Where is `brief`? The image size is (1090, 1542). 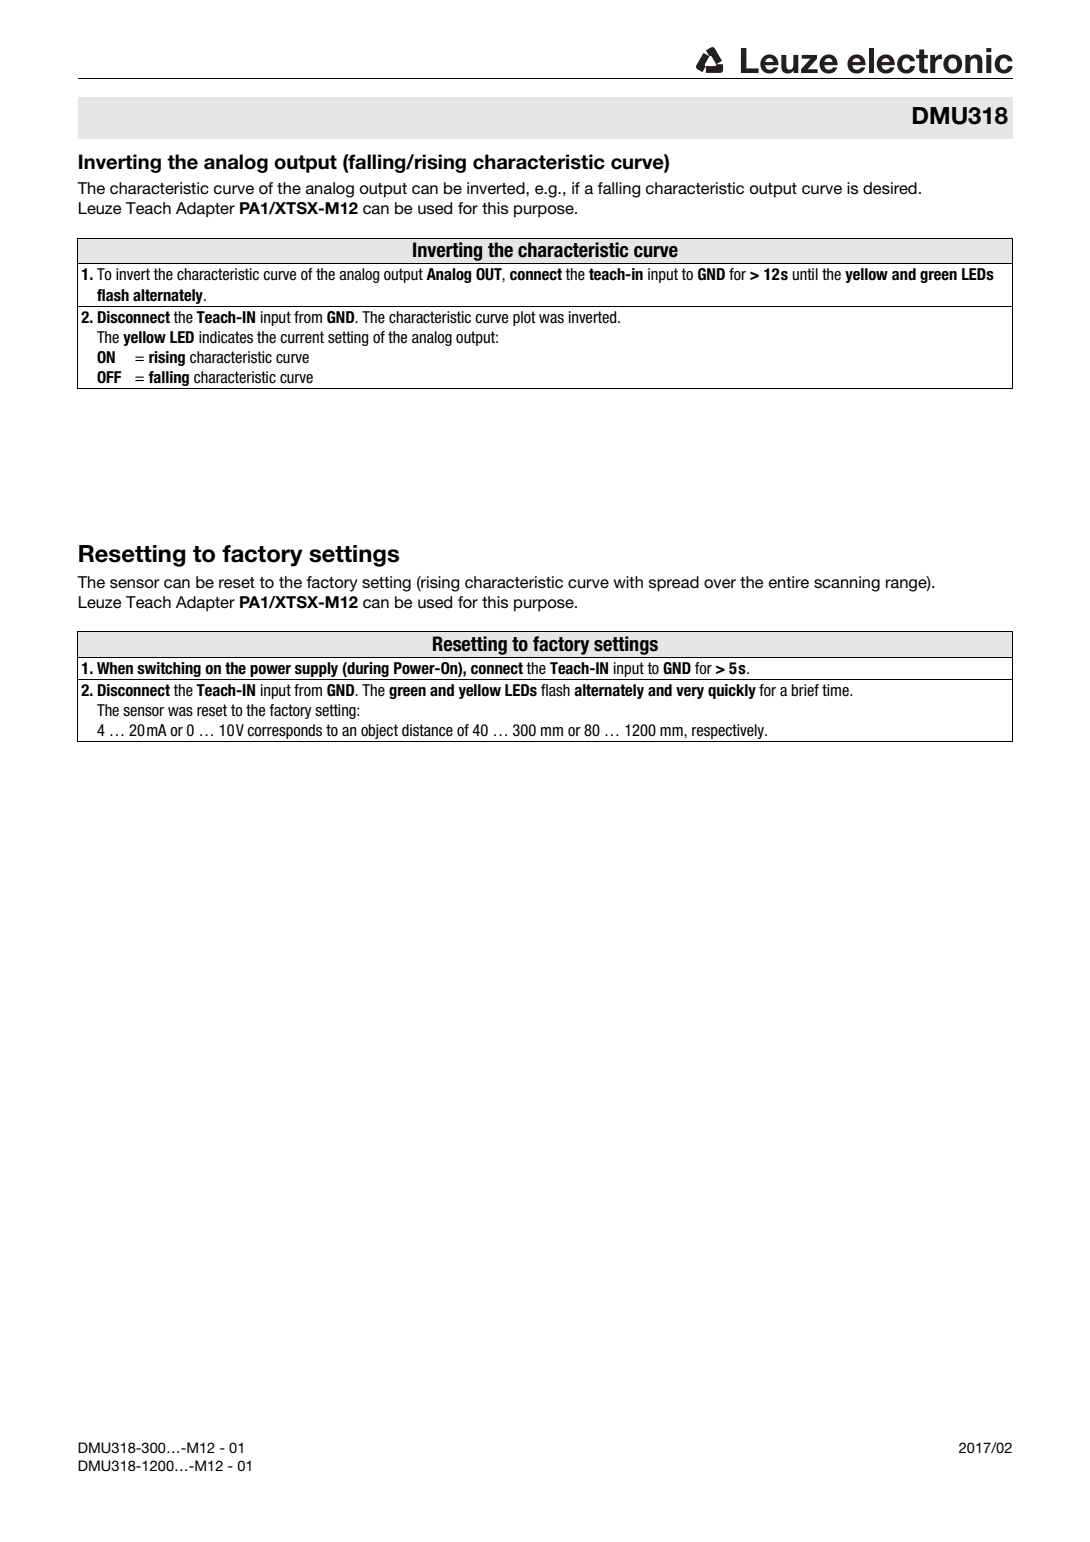 brief is located at coordinates (805, 690).
